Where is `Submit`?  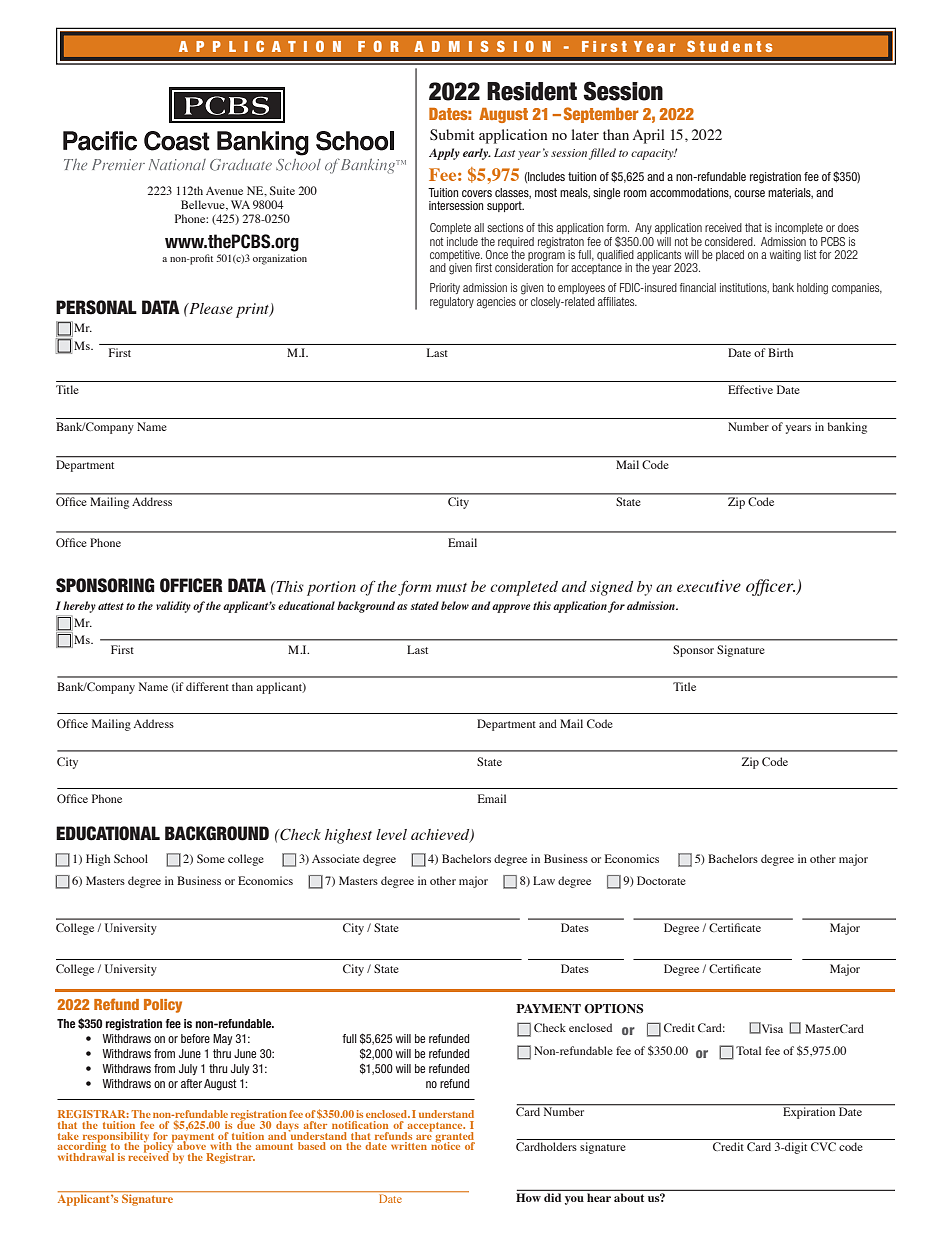 Submit is located at coordinates (452, 135).
